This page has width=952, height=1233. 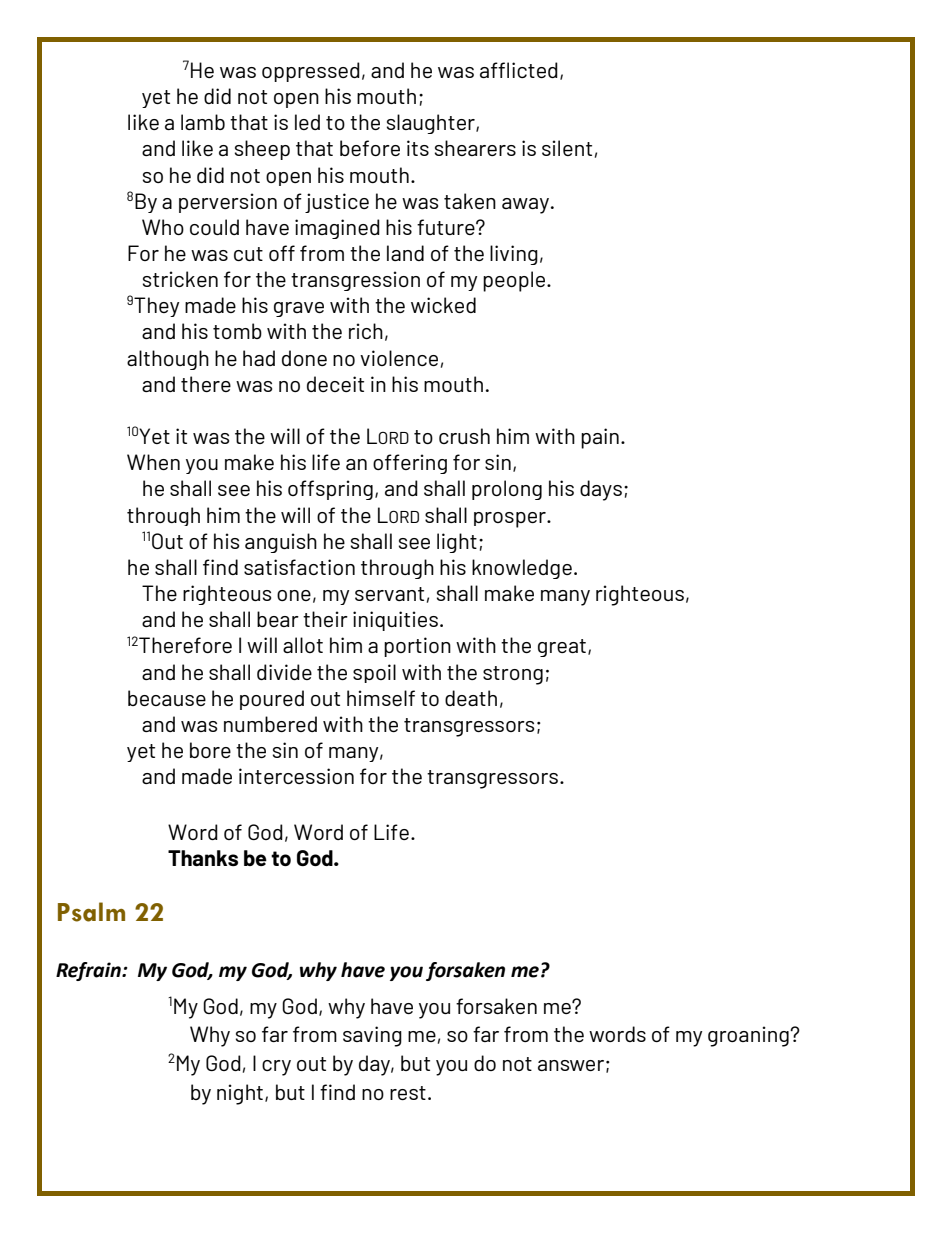 I want to click on crush, so click(x=464, y=436).
